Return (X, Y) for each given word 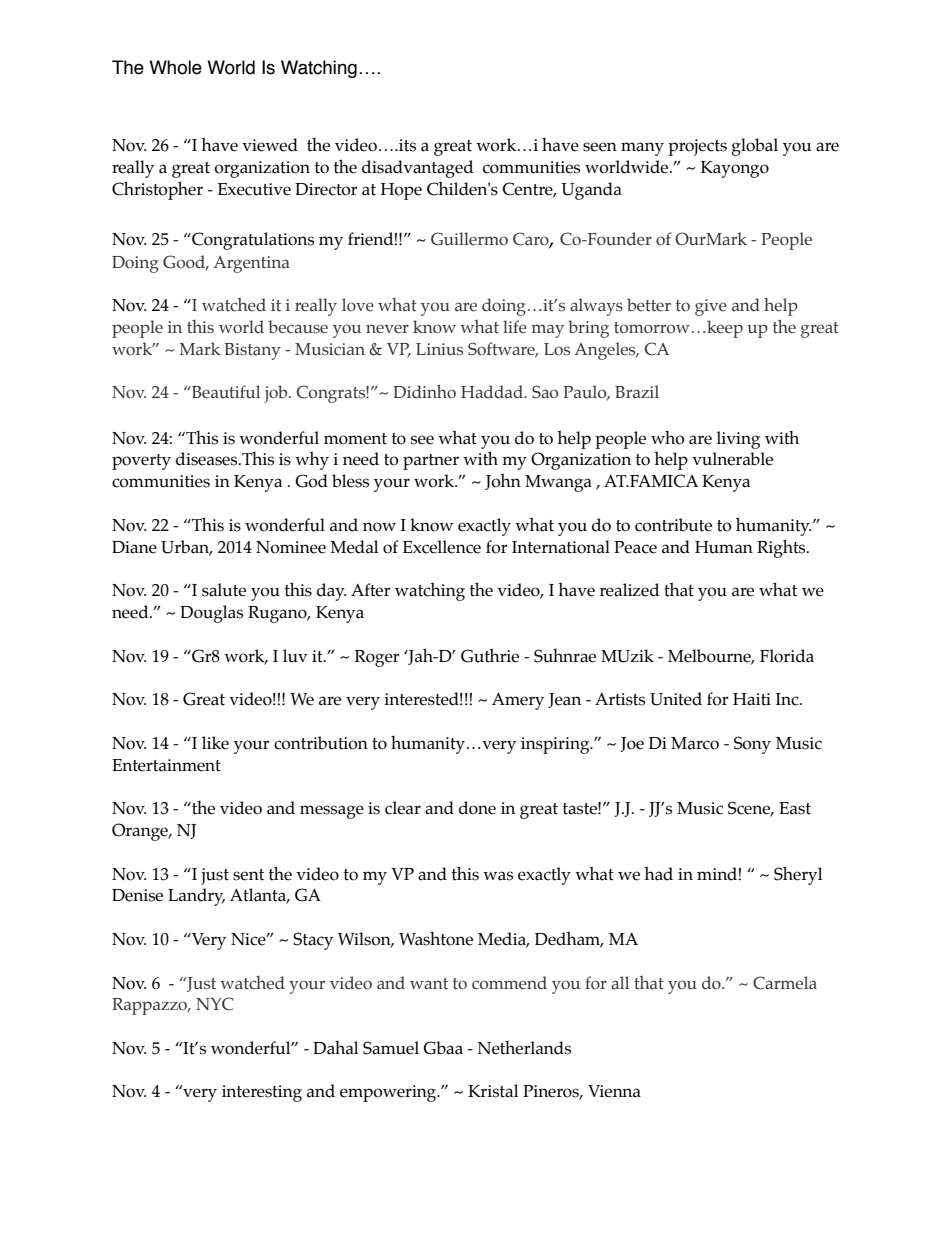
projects (697, 147)
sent (248, 875)
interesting (262, 1093)
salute (224, 590)
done (477, 808)
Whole (175, 67)
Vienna (614, 1091)
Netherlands (524, 1047)
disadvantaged (417, 169)
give (711, 307)
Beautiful (225, 392)
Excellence (442, 547)
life (515, 327)
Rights (782, 548)
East (795, 808)
